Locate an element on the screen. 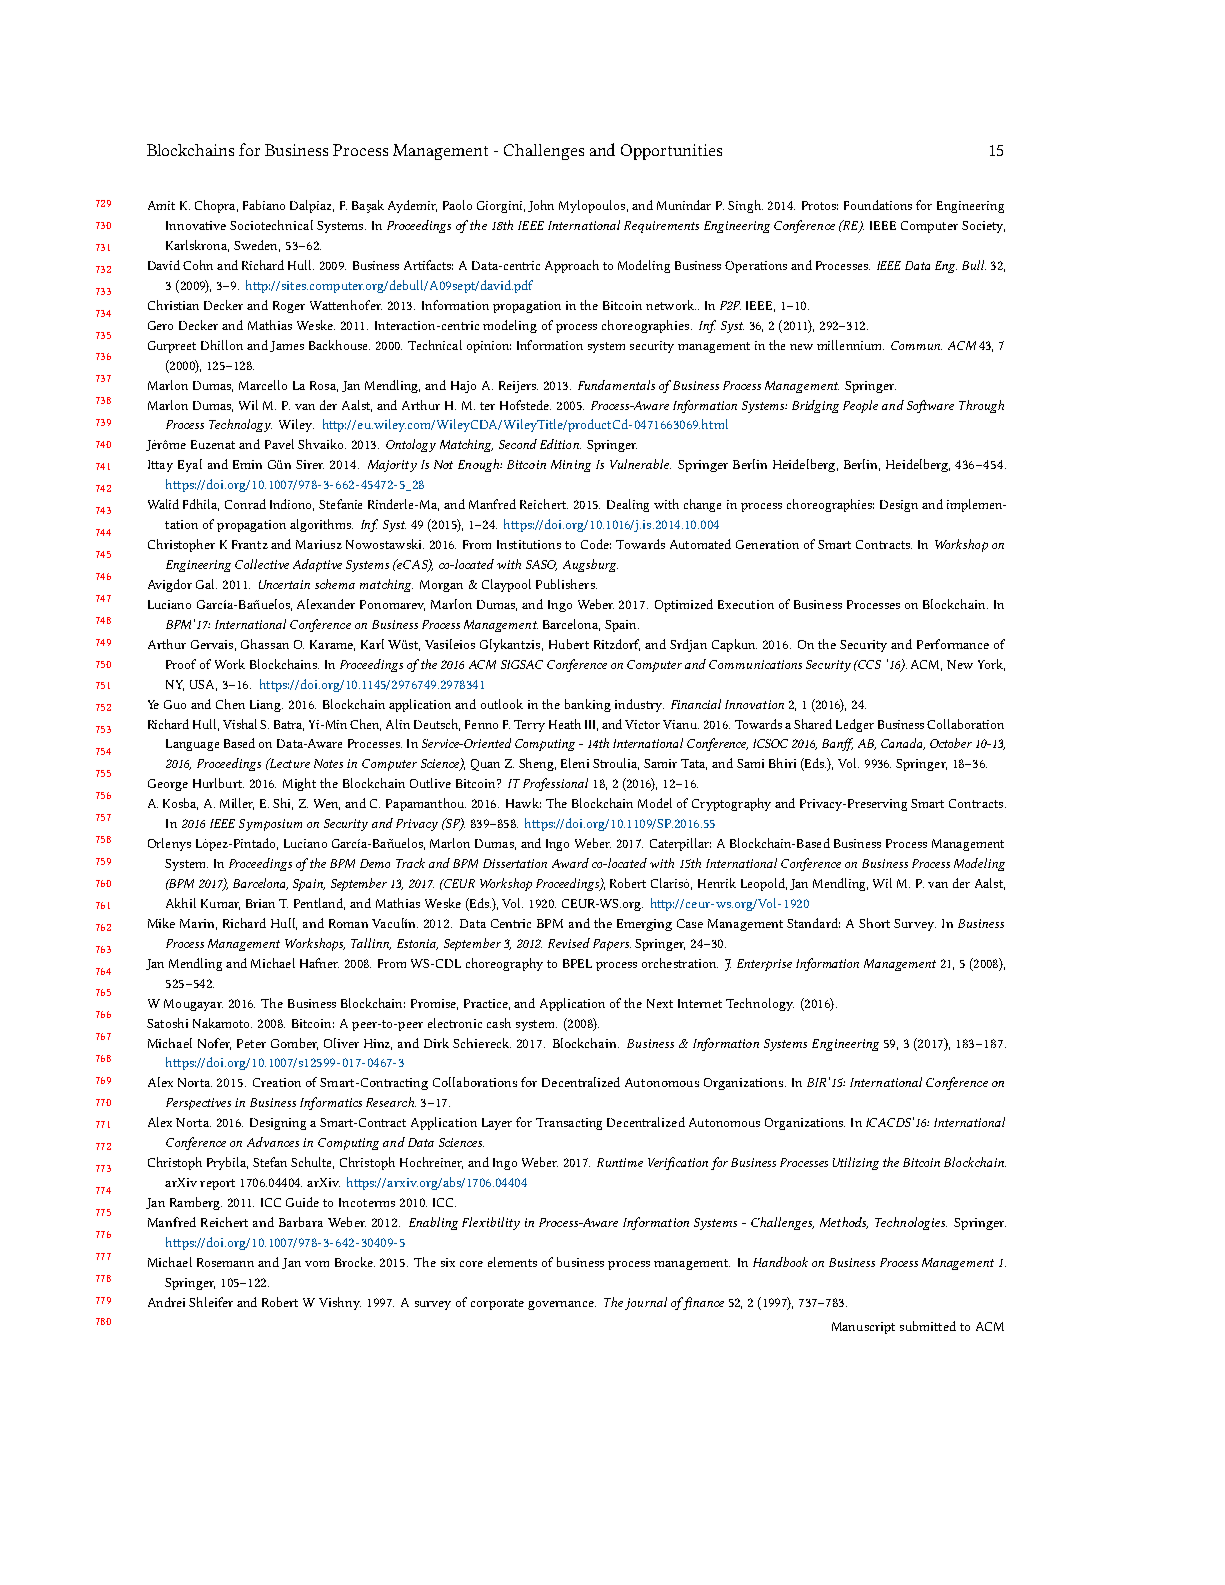 The width and height of the screenshot is (1225, 1585). Canada is located at coordinates (903, 744).
